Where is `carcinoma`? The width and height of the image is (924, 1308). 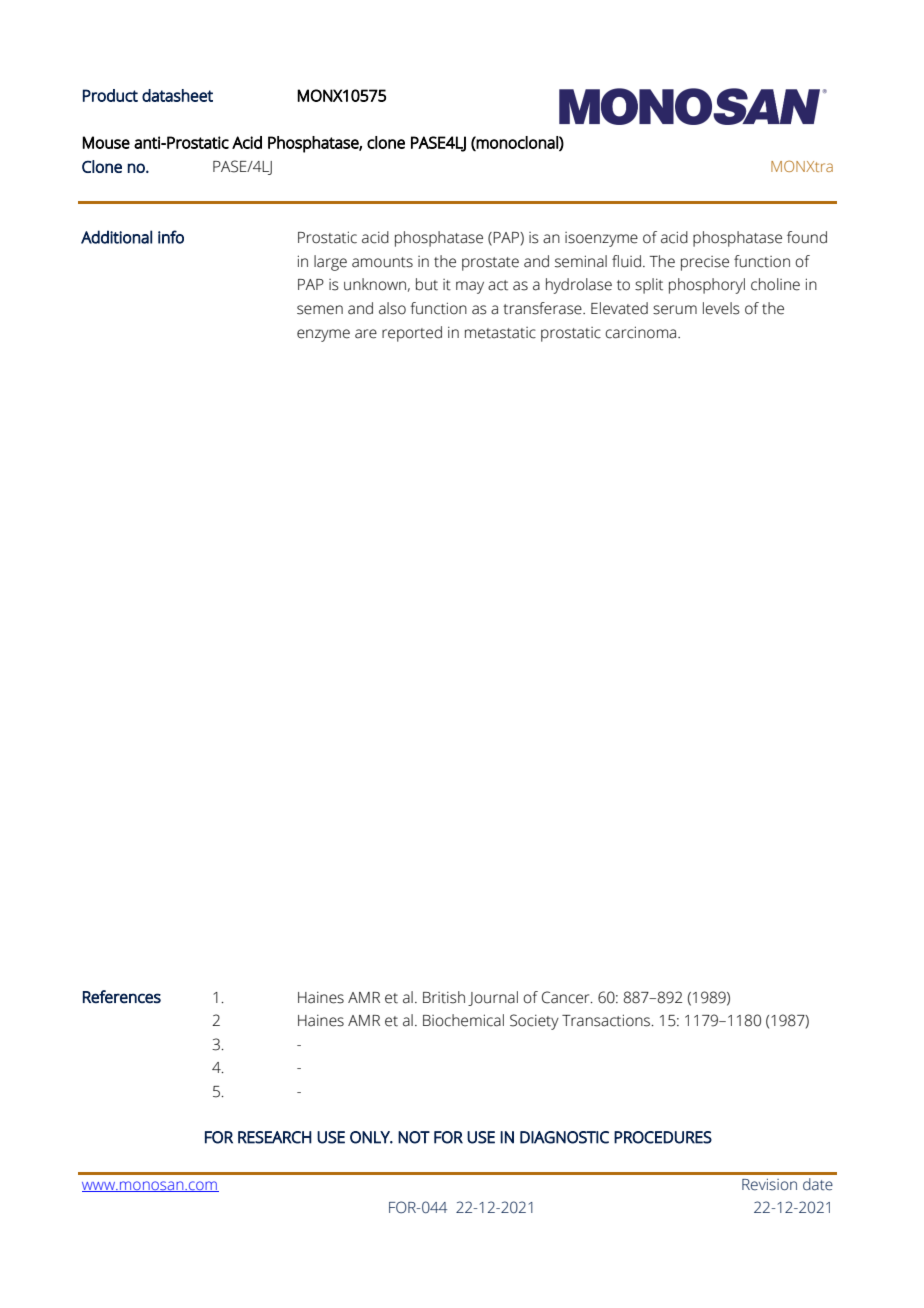 carcinoma is located at coordinates (642, 332).
